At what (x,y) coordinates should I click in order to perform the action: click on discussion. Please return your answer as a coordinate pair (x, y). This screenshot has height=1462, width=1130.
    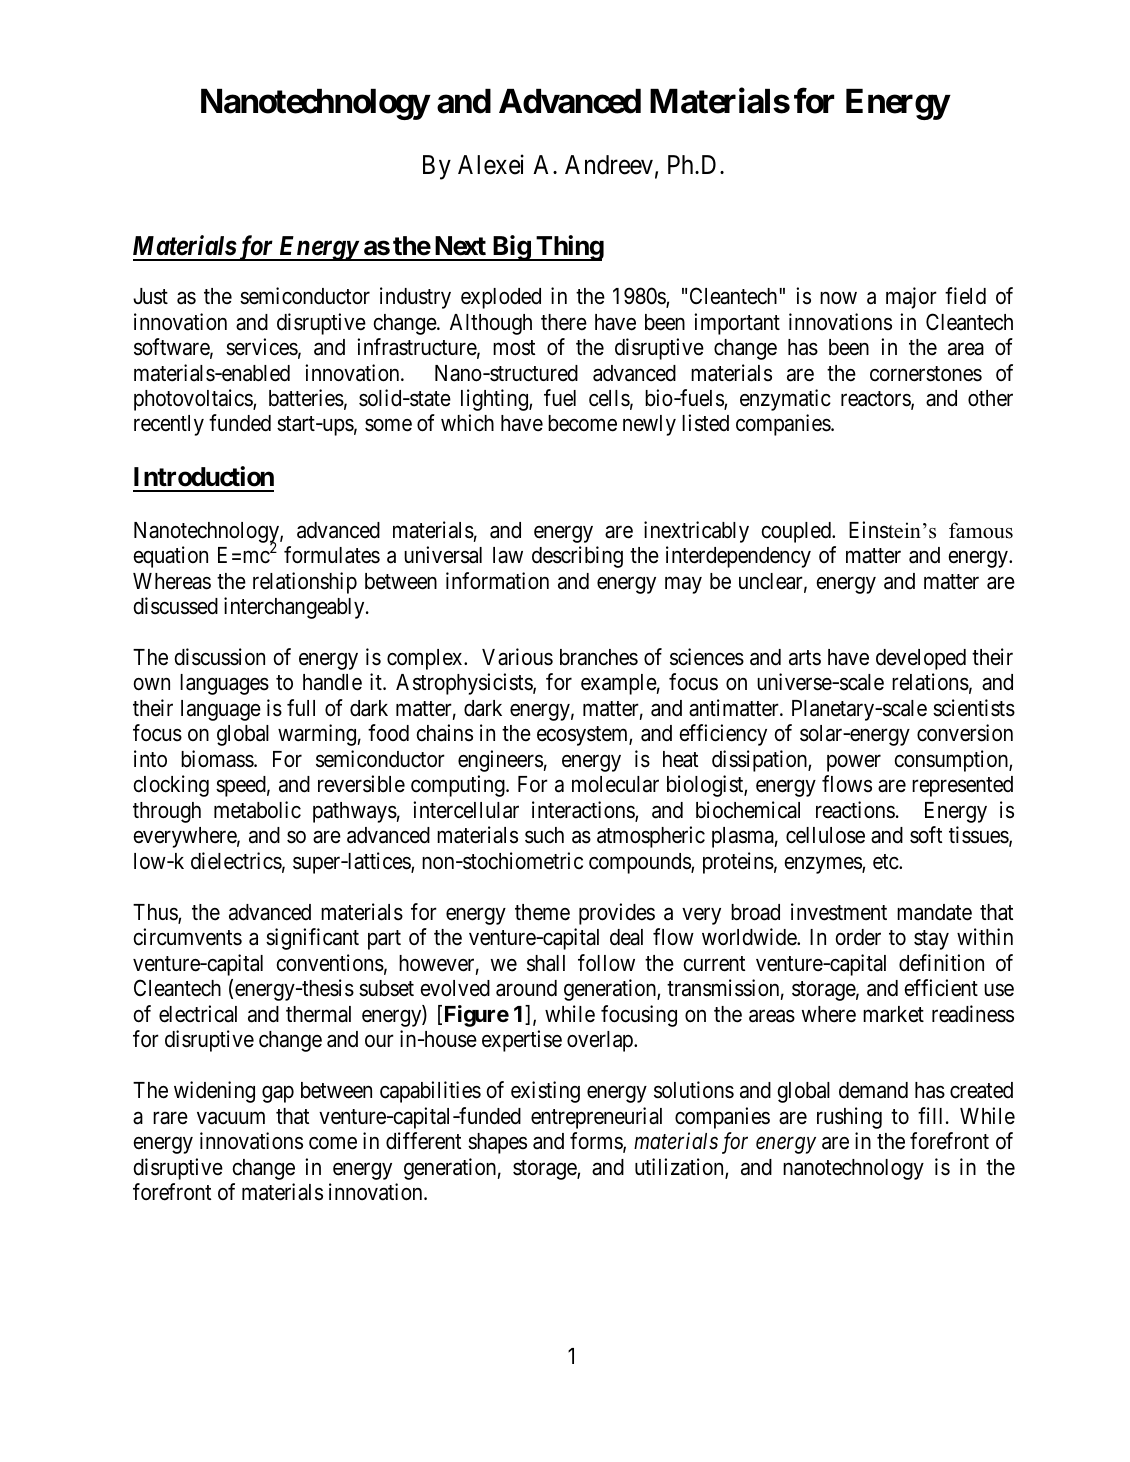
    Looking at the image, I should click on (220, 657).
